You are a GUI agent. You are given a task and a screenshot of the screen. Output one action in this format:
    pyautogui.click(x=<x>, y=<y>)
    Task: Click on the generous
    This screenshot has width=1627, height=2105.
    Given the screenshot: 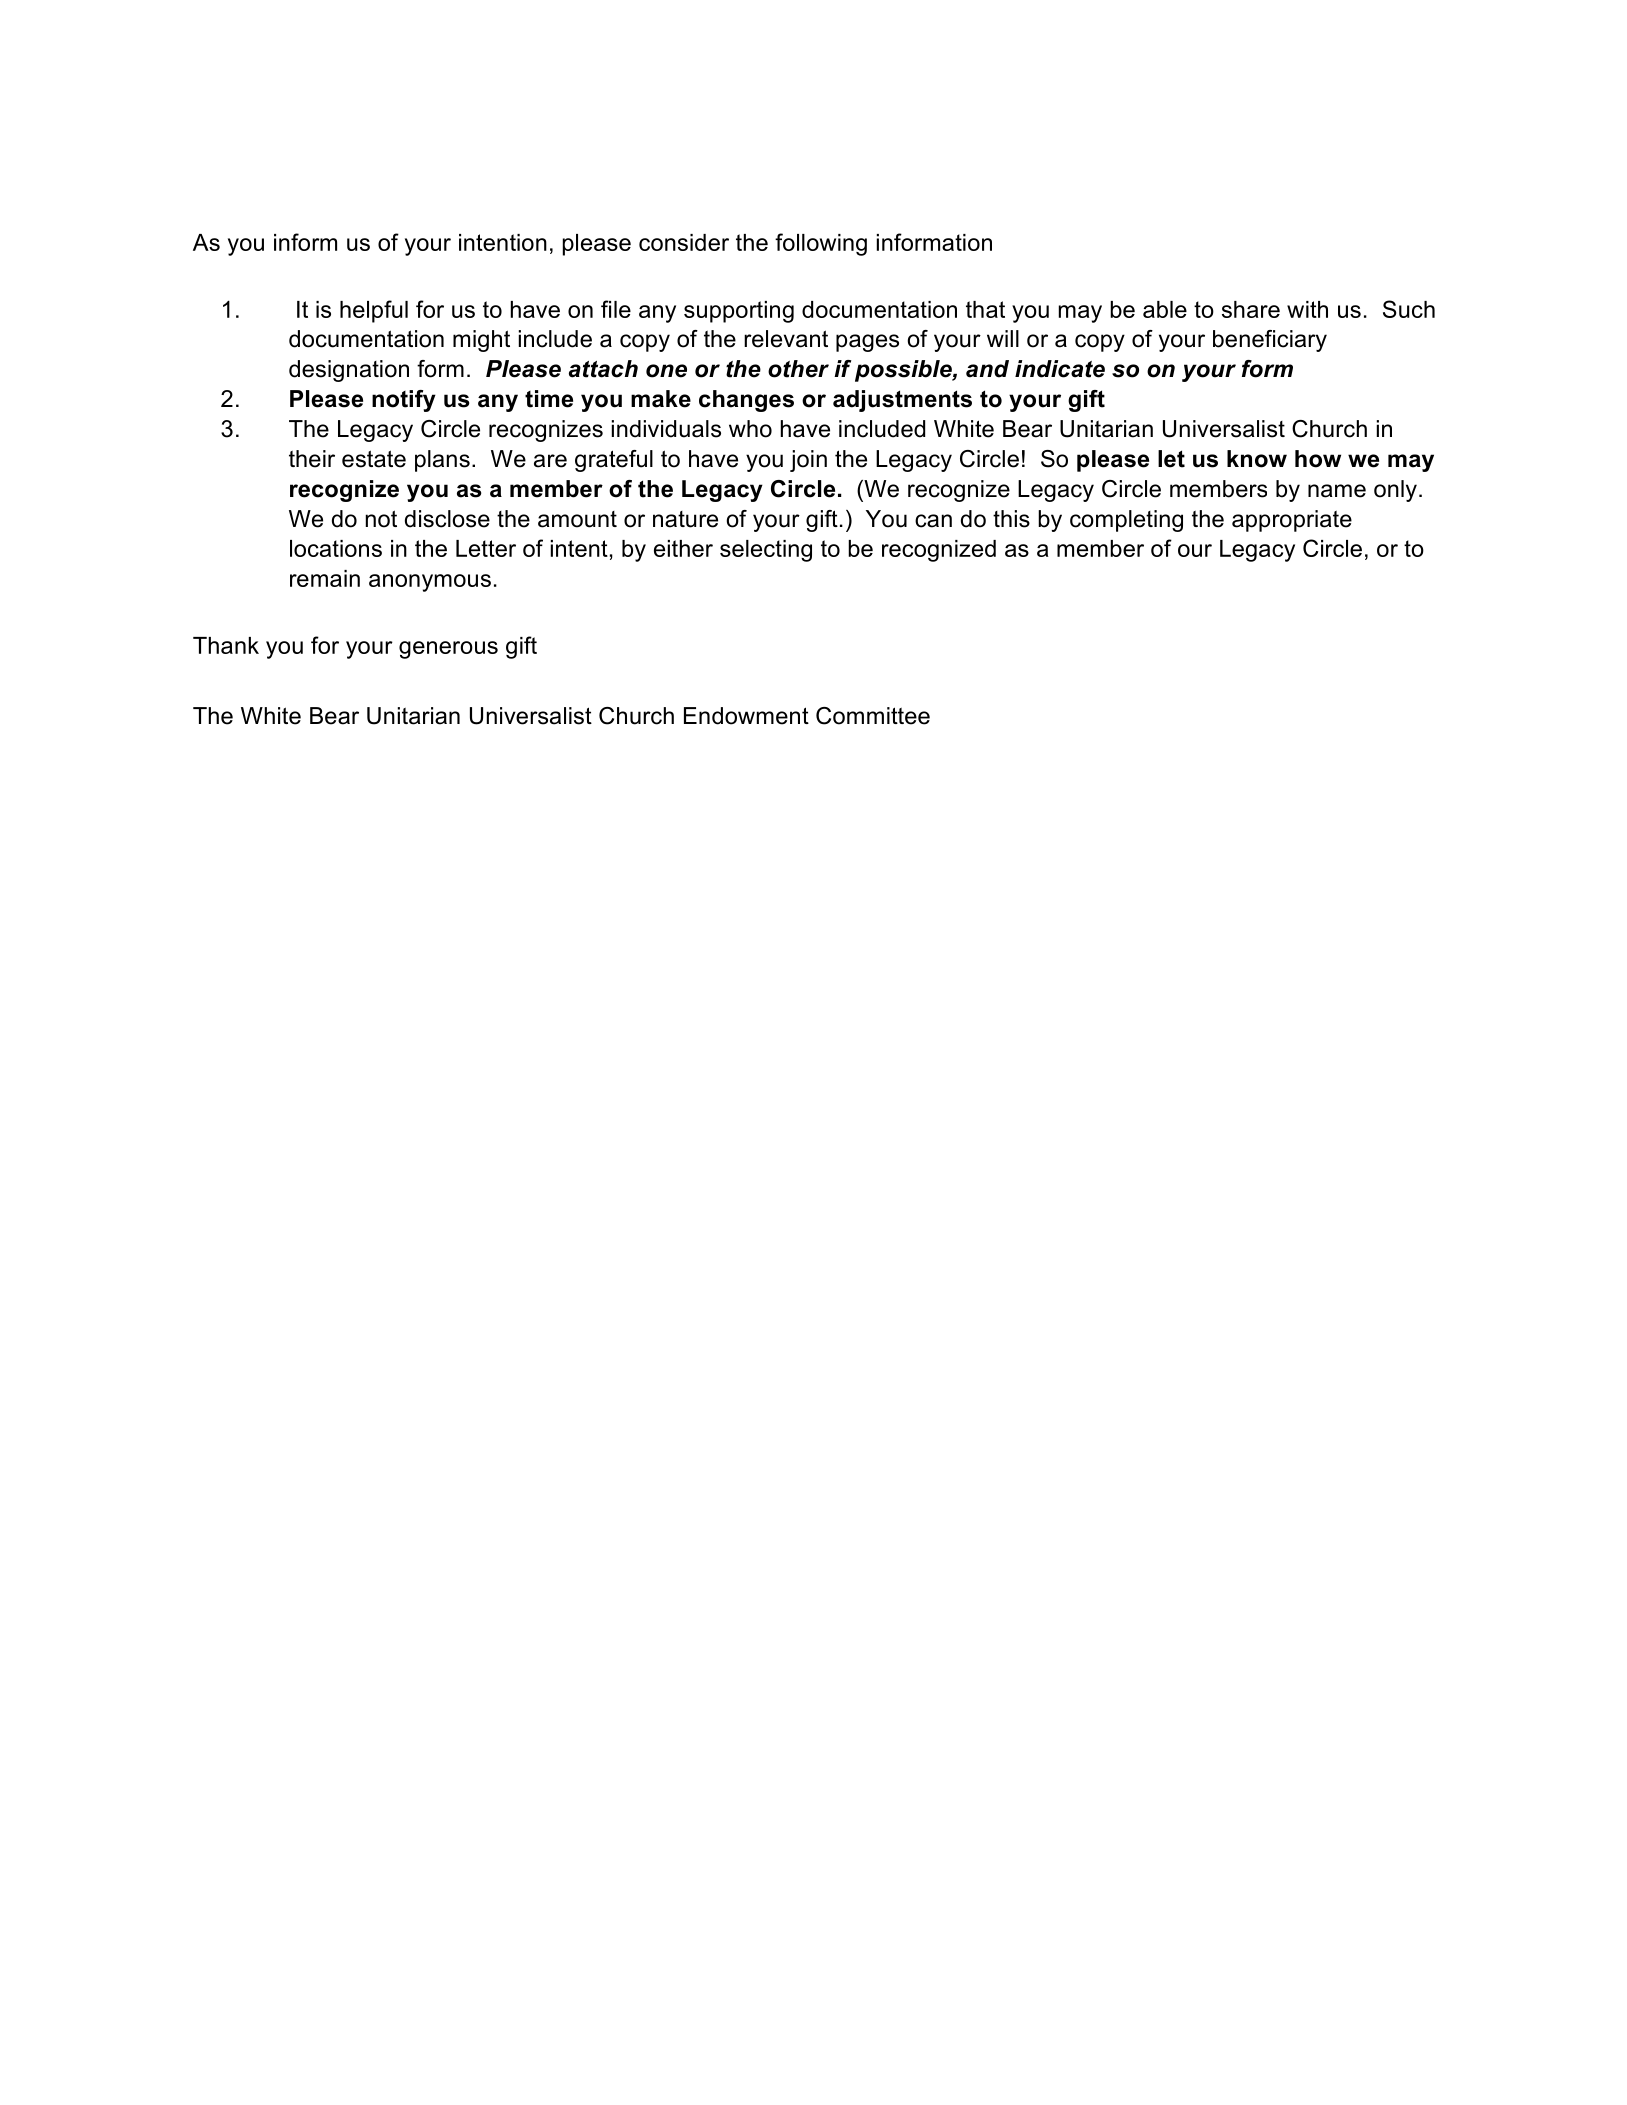 What is the action you would take?
    pyautogui.click(x=448, y=650)
